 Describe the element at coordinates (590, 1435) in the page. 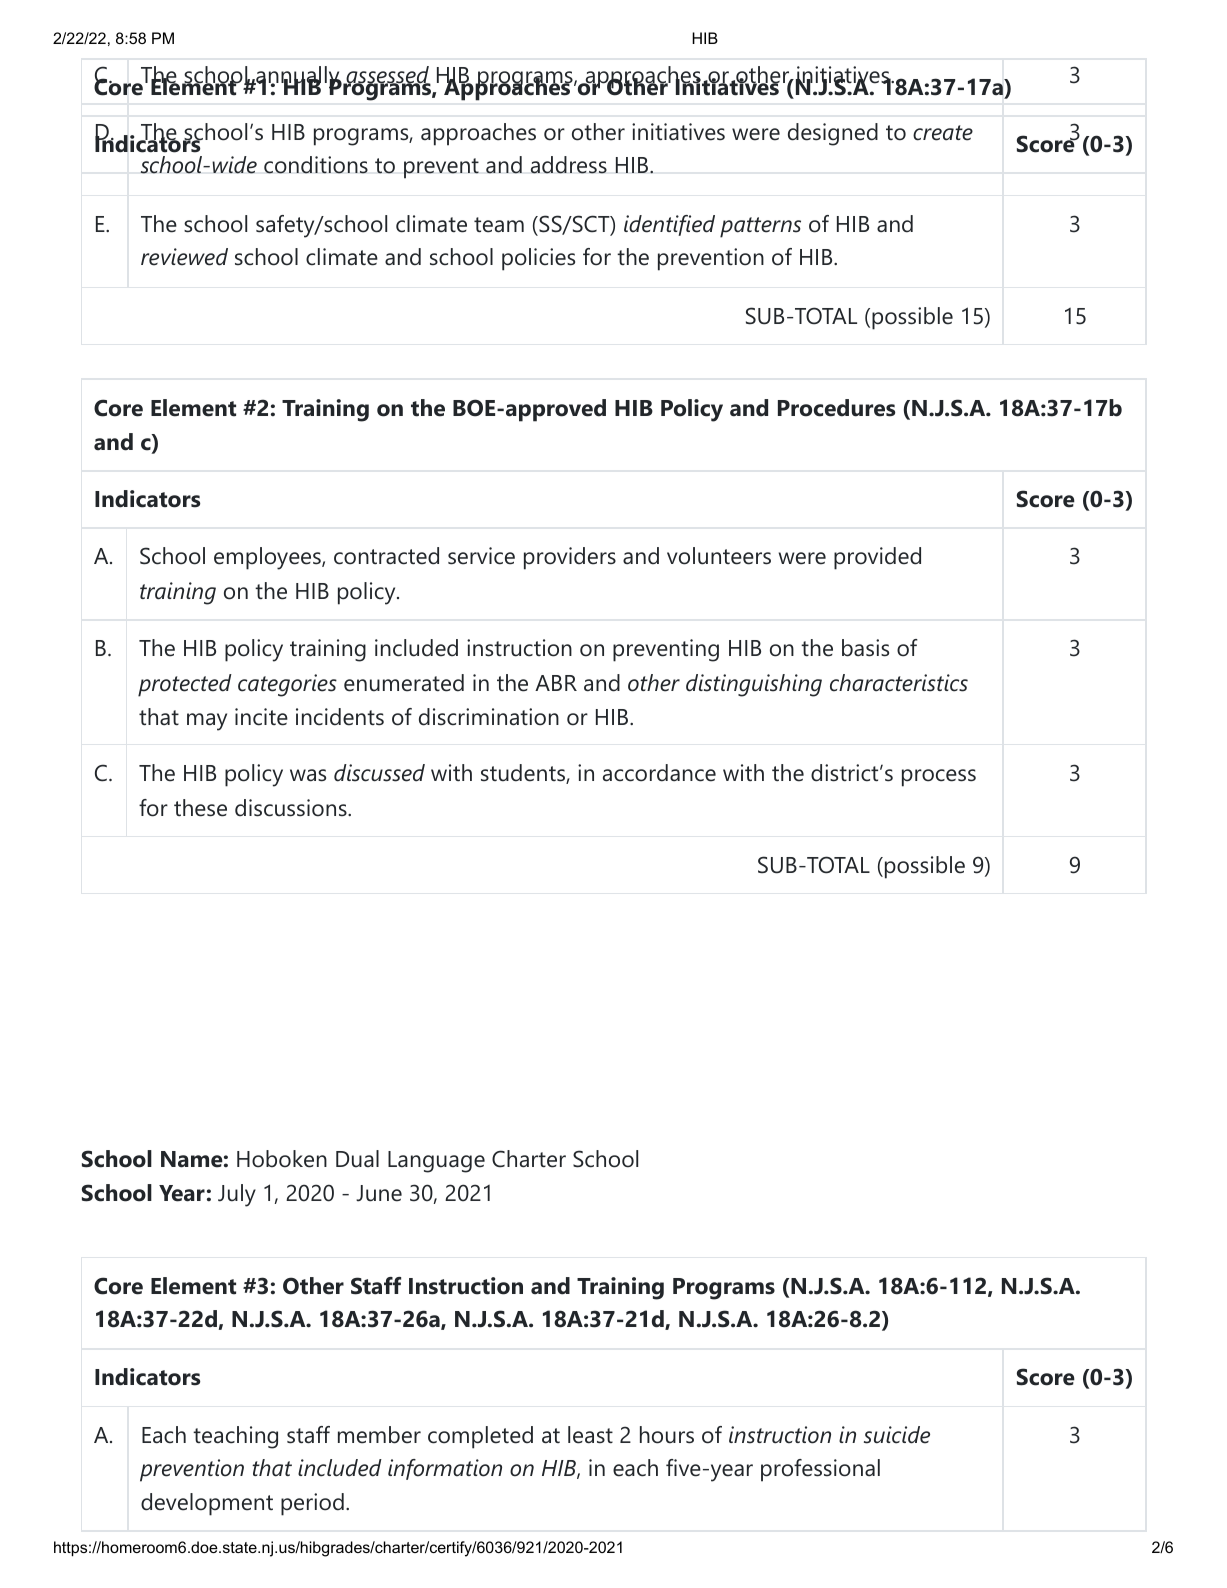

I see `least` at that location.
